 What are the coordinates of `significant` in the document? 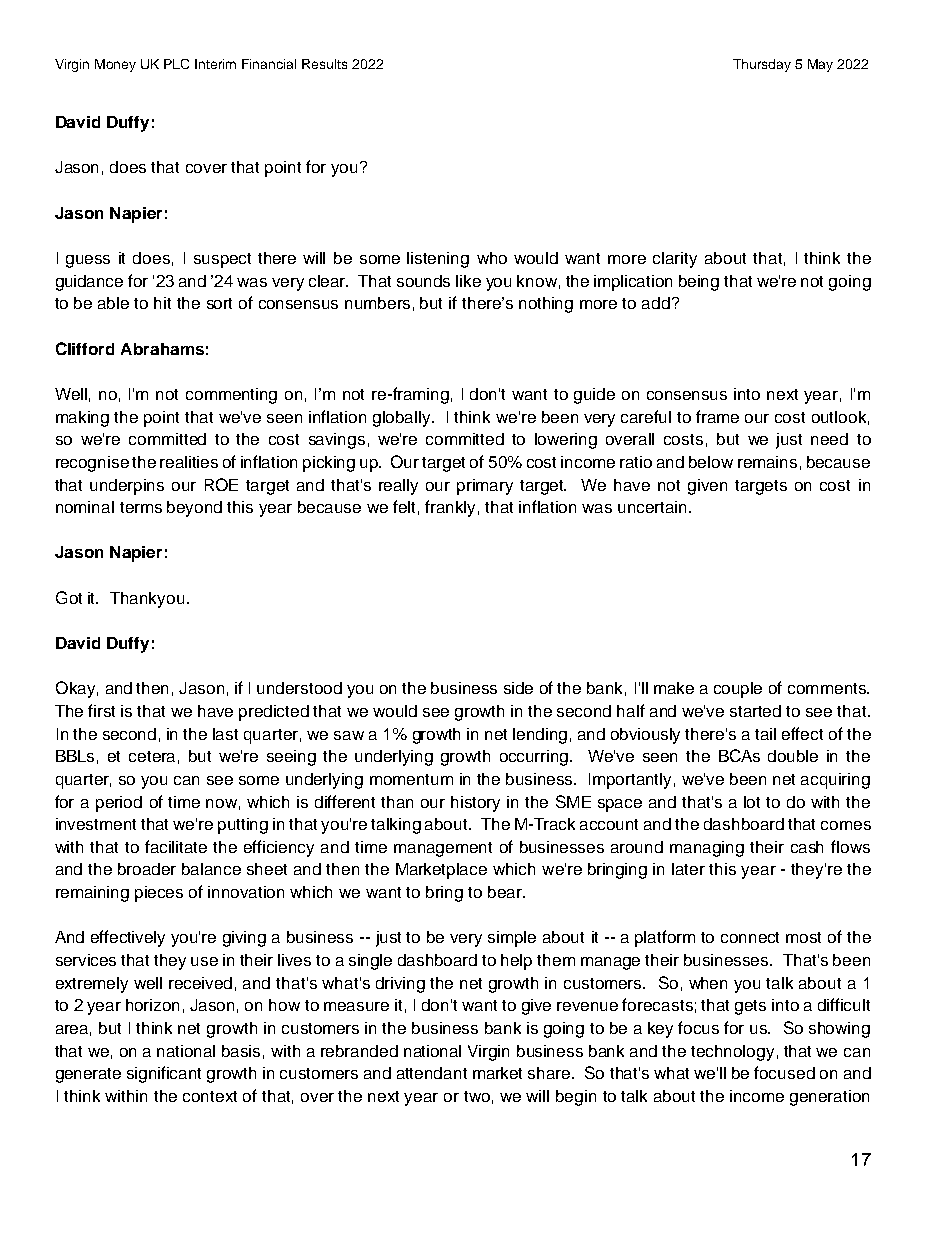 It's located at (164, 1074).
